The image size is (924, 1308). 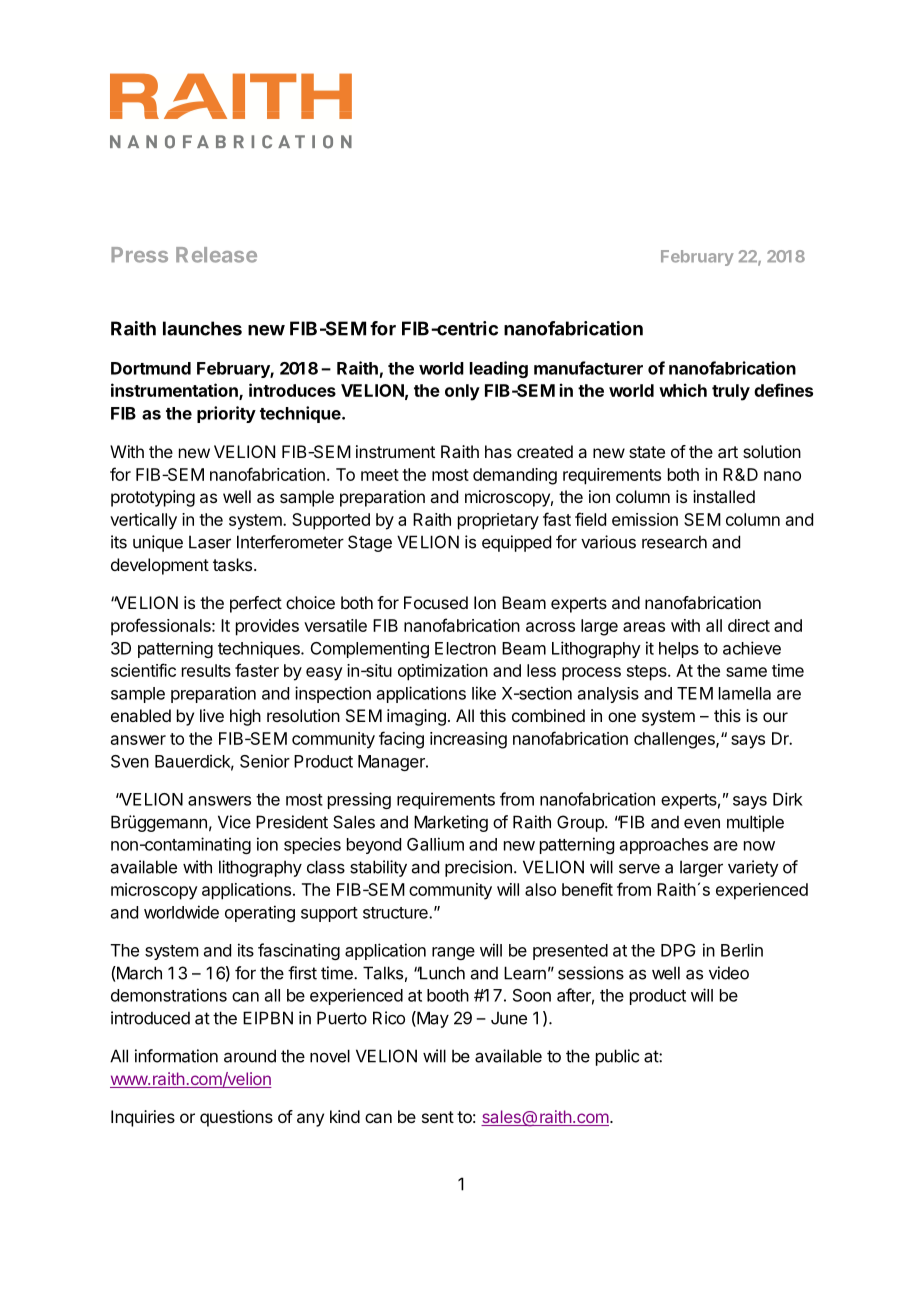 What do you see at coordinates (432, 1019) in the screenshot?
I see `May` at bounding box center [432, 1019].
